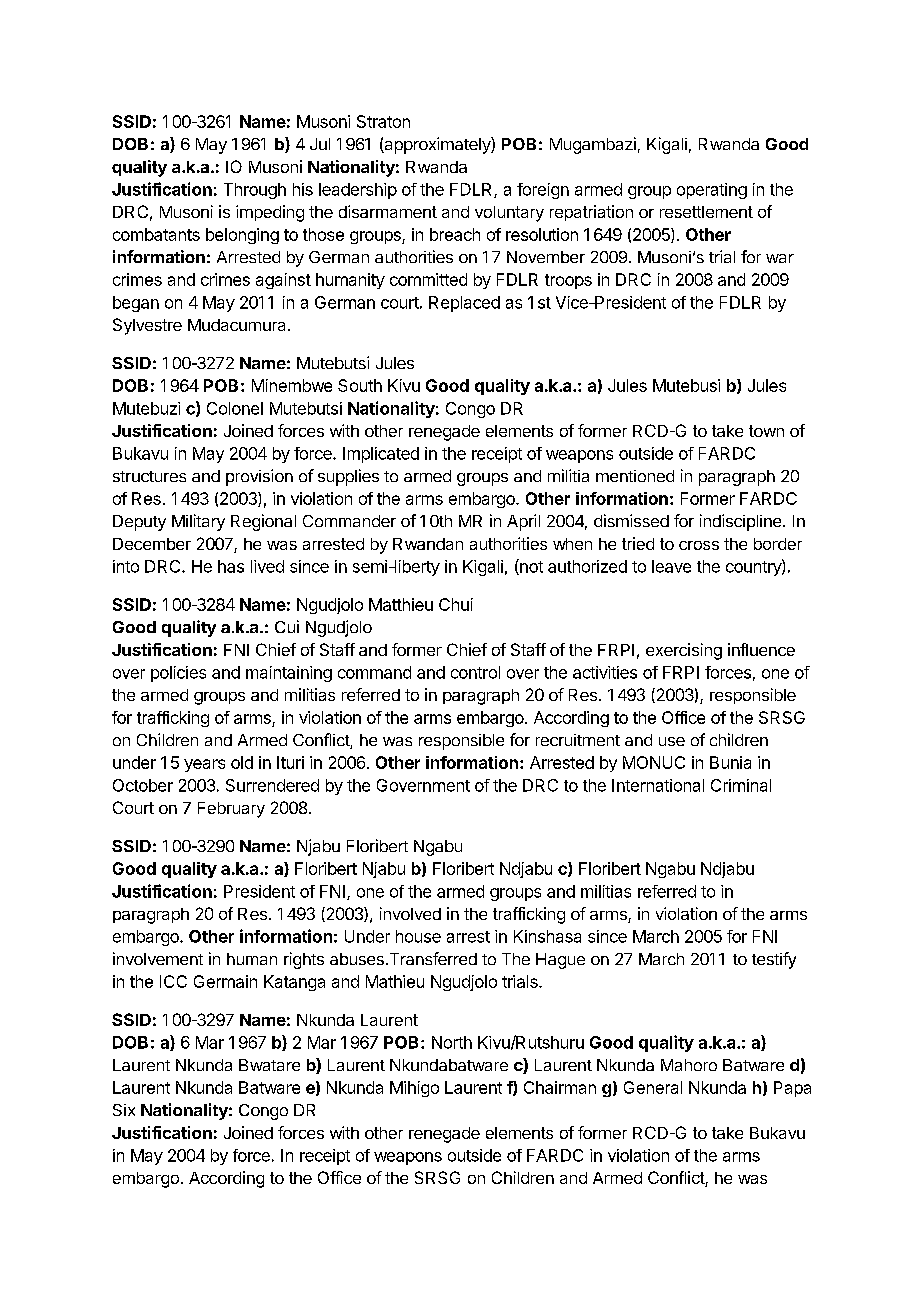 The height and width of the document is (1308, 924). I want to click on belonging, so click(242, 236).
